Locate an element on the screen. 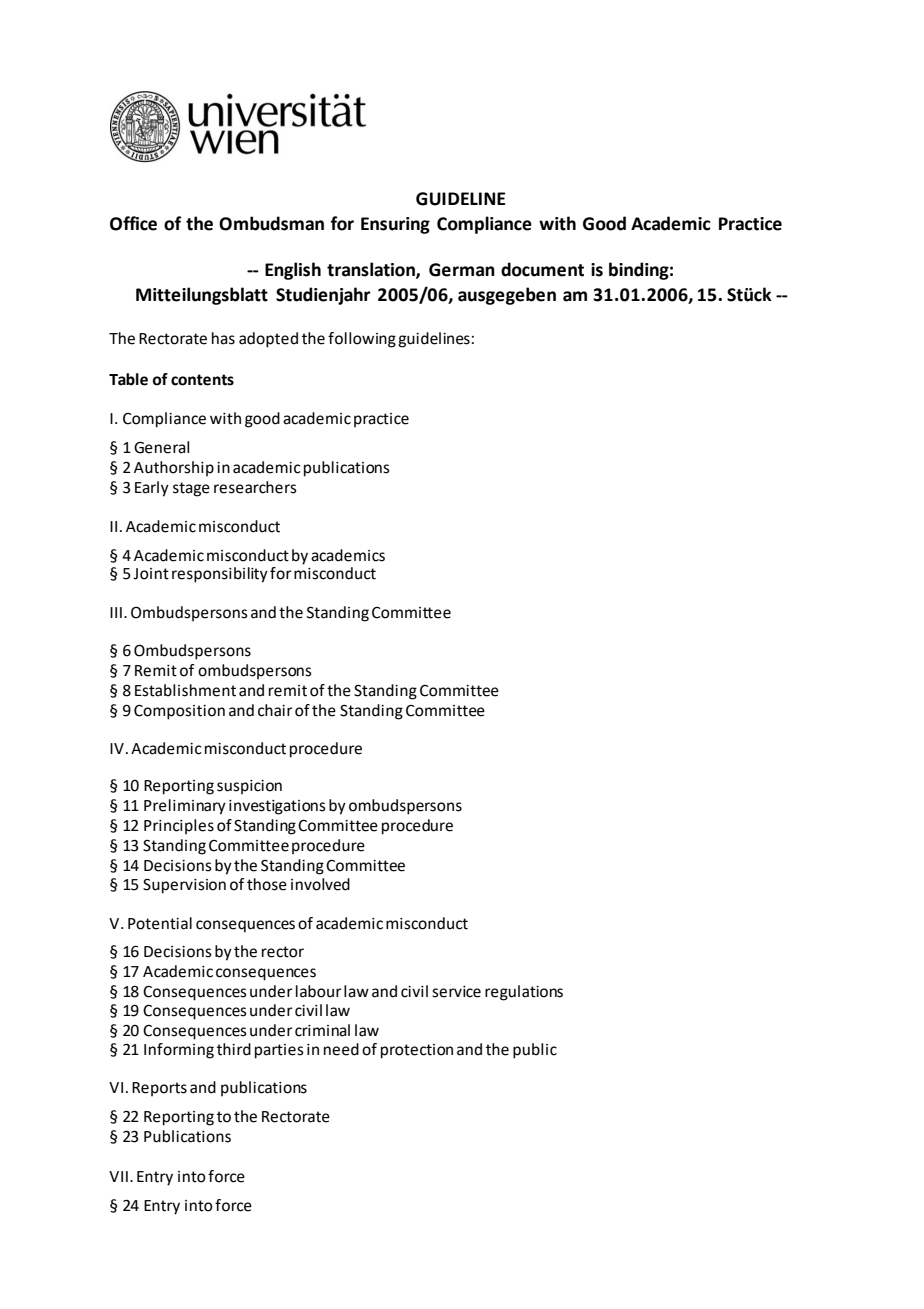 This screenshot has height=1309, width=924. need is located at coordinates (341, 1049).
